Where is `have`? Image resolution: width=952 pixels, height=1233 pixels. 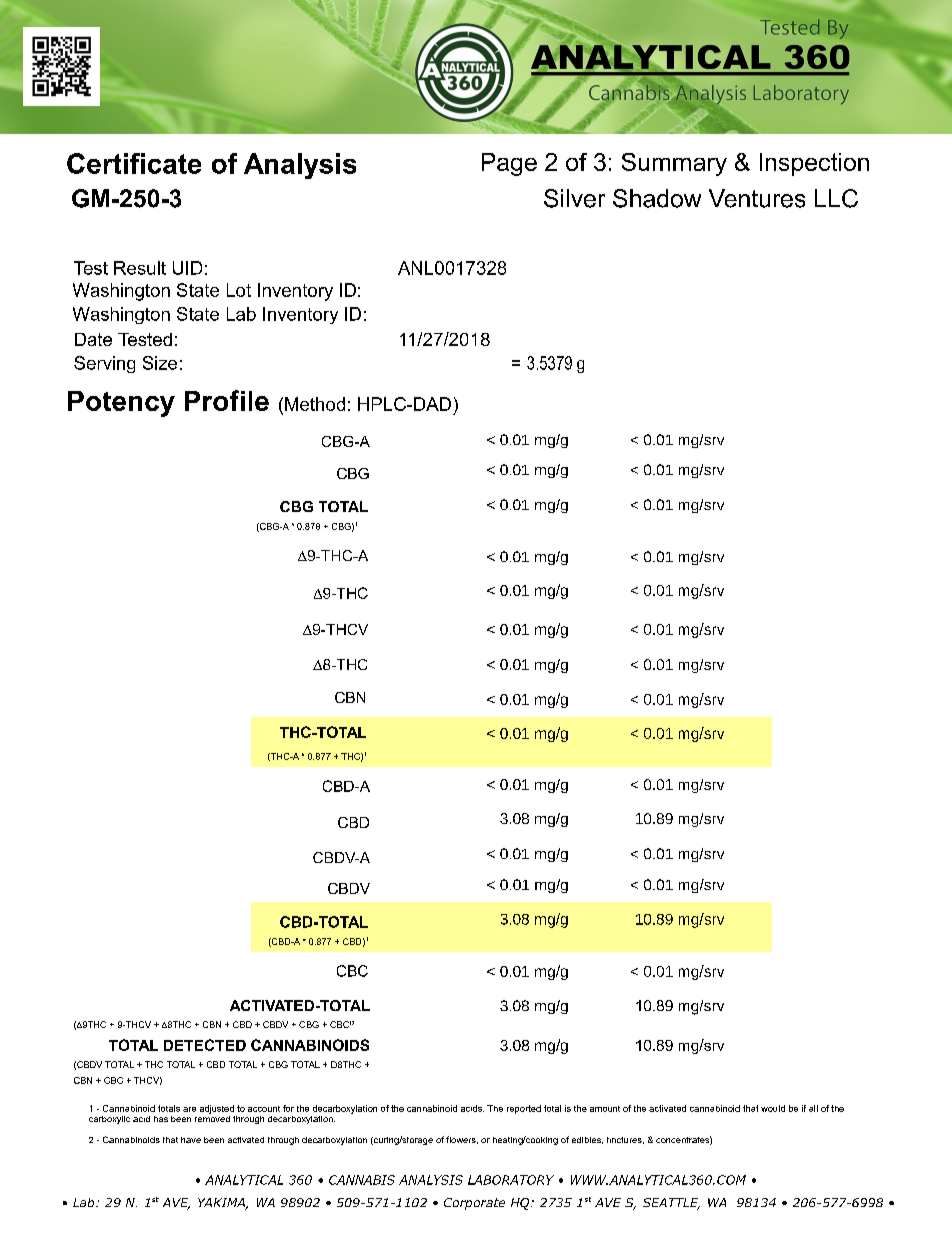 have is located at coordinates (191, 1140).
